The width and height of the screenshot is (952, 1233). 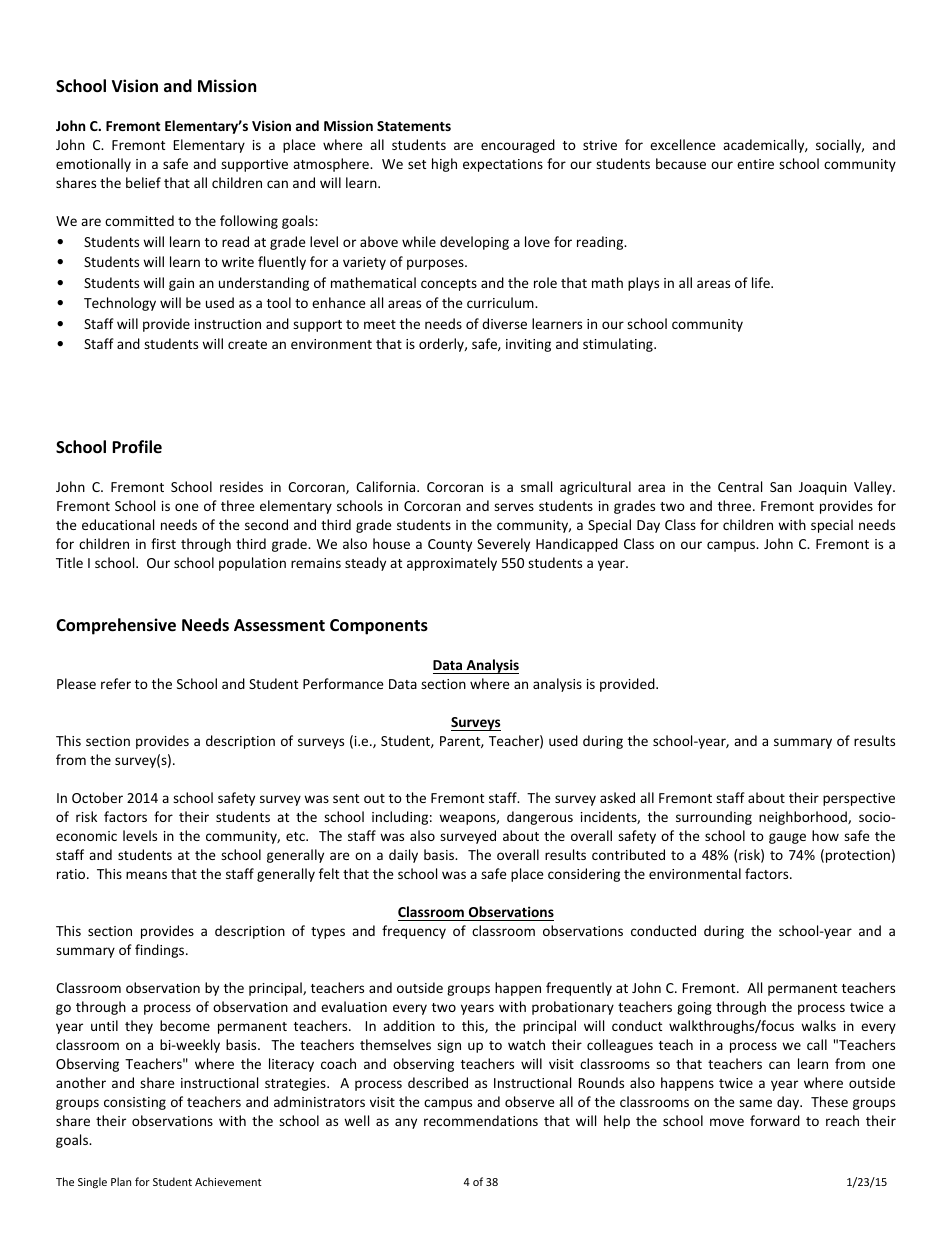 I want to click on dangerous, so click(x=540, y=818).
